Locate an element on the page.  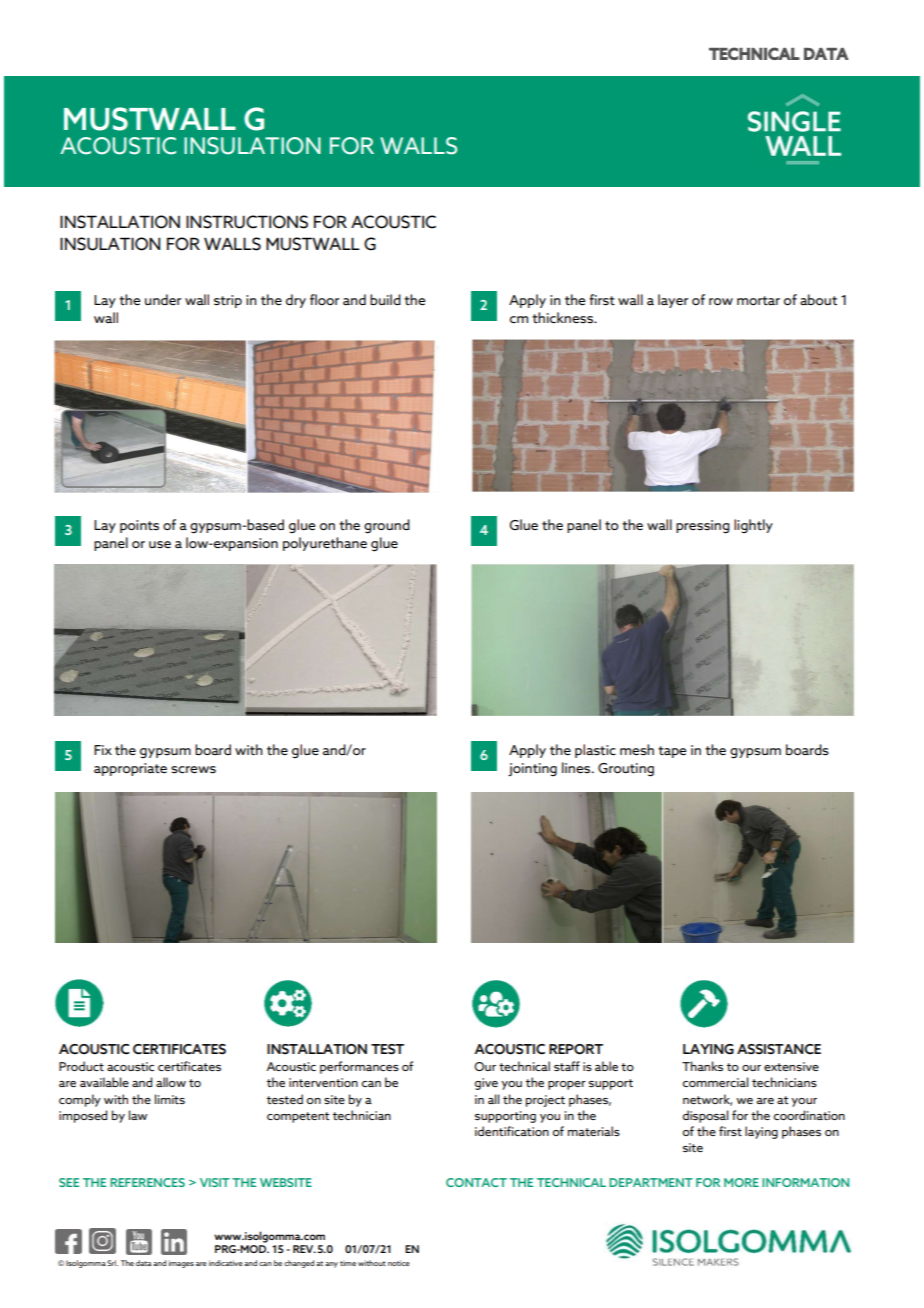
use is located at coordinates (160, 545).
